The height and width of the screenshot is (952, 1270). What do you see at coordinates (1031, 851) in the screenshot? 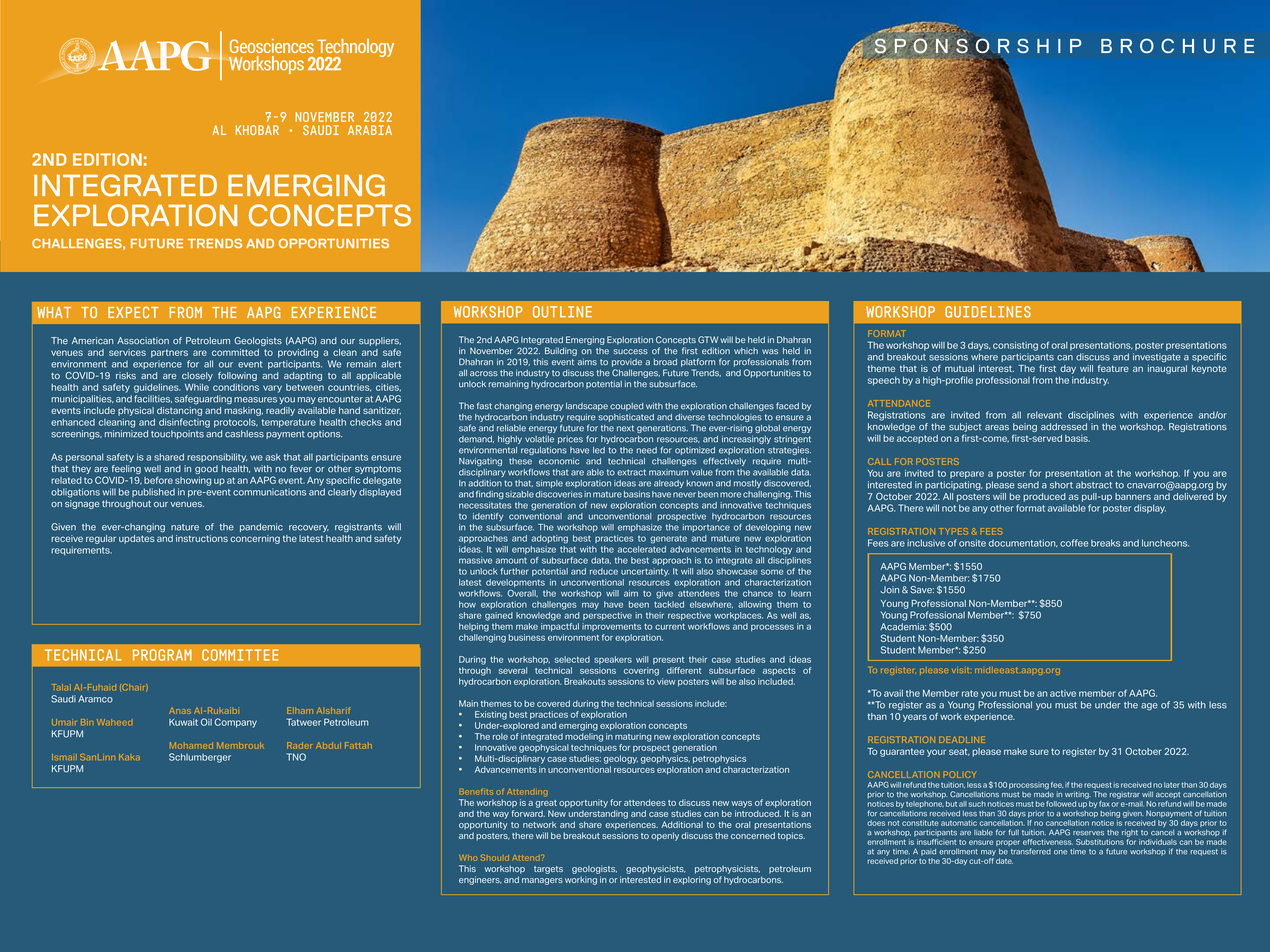
I see `transferred` at bounding box center [1031, 851].
